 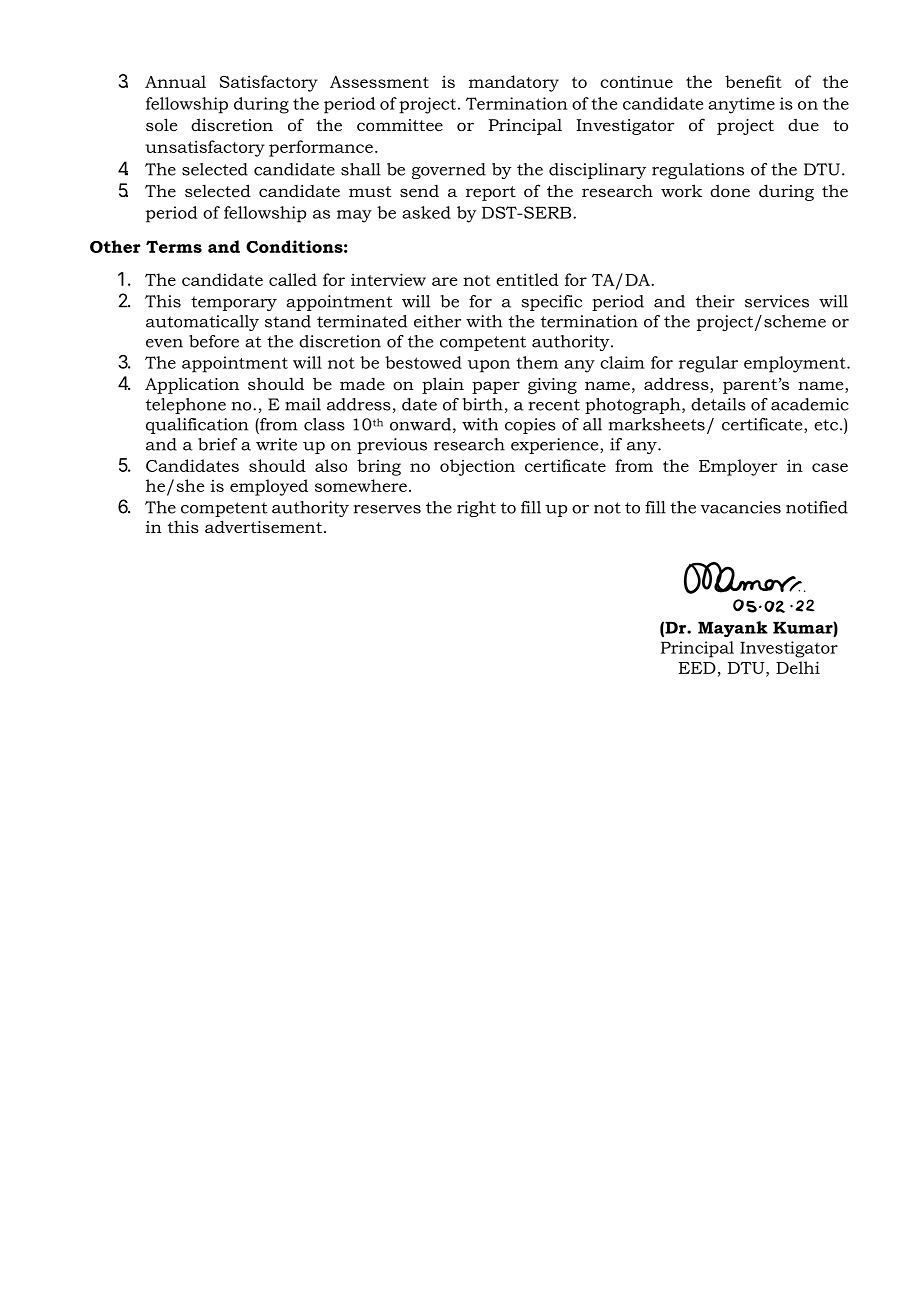 I want to click on reserves, so click(x=387, y=509).
